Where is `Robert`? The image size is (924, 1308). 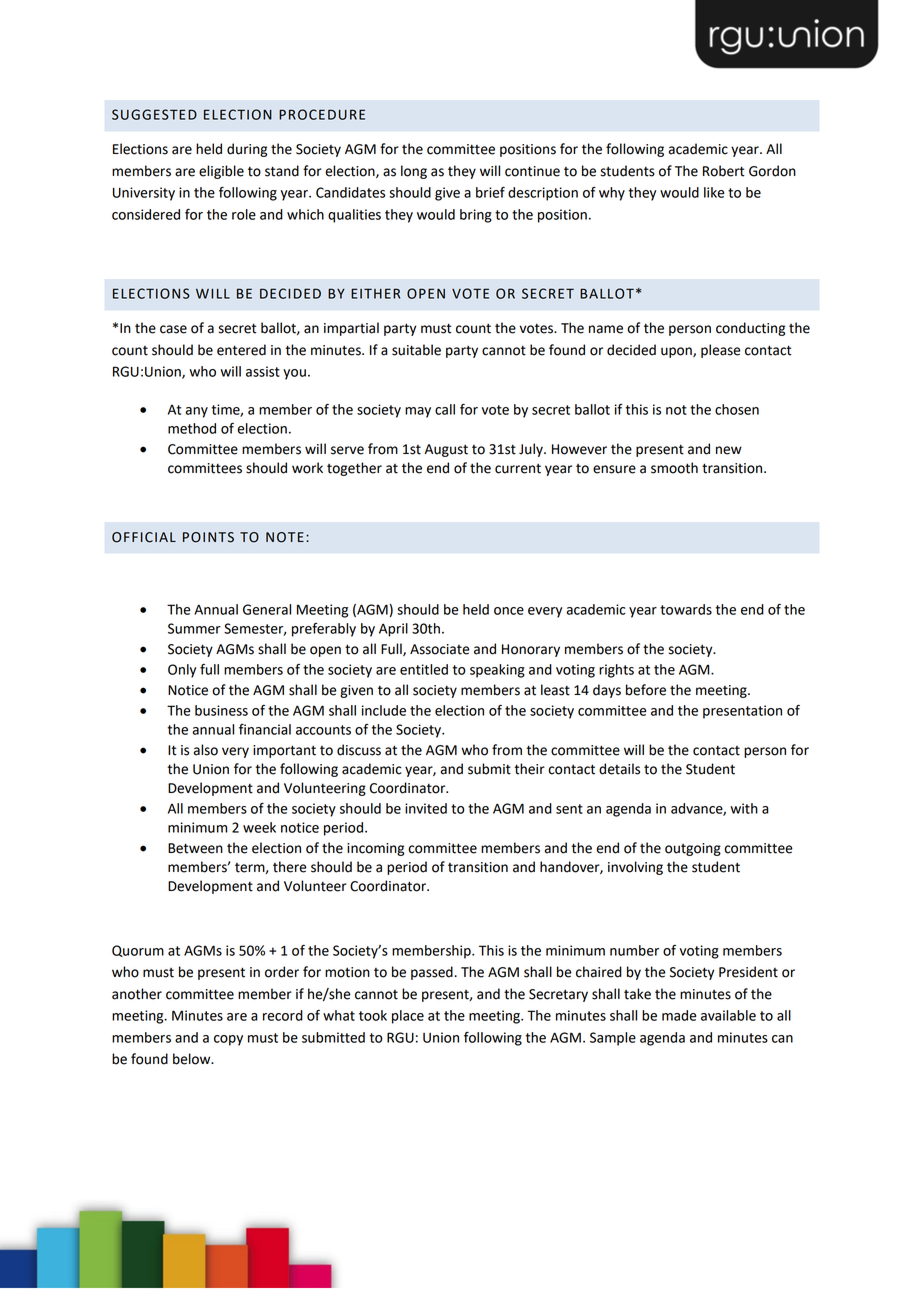 Robert is located at coordinates (724, 171).
